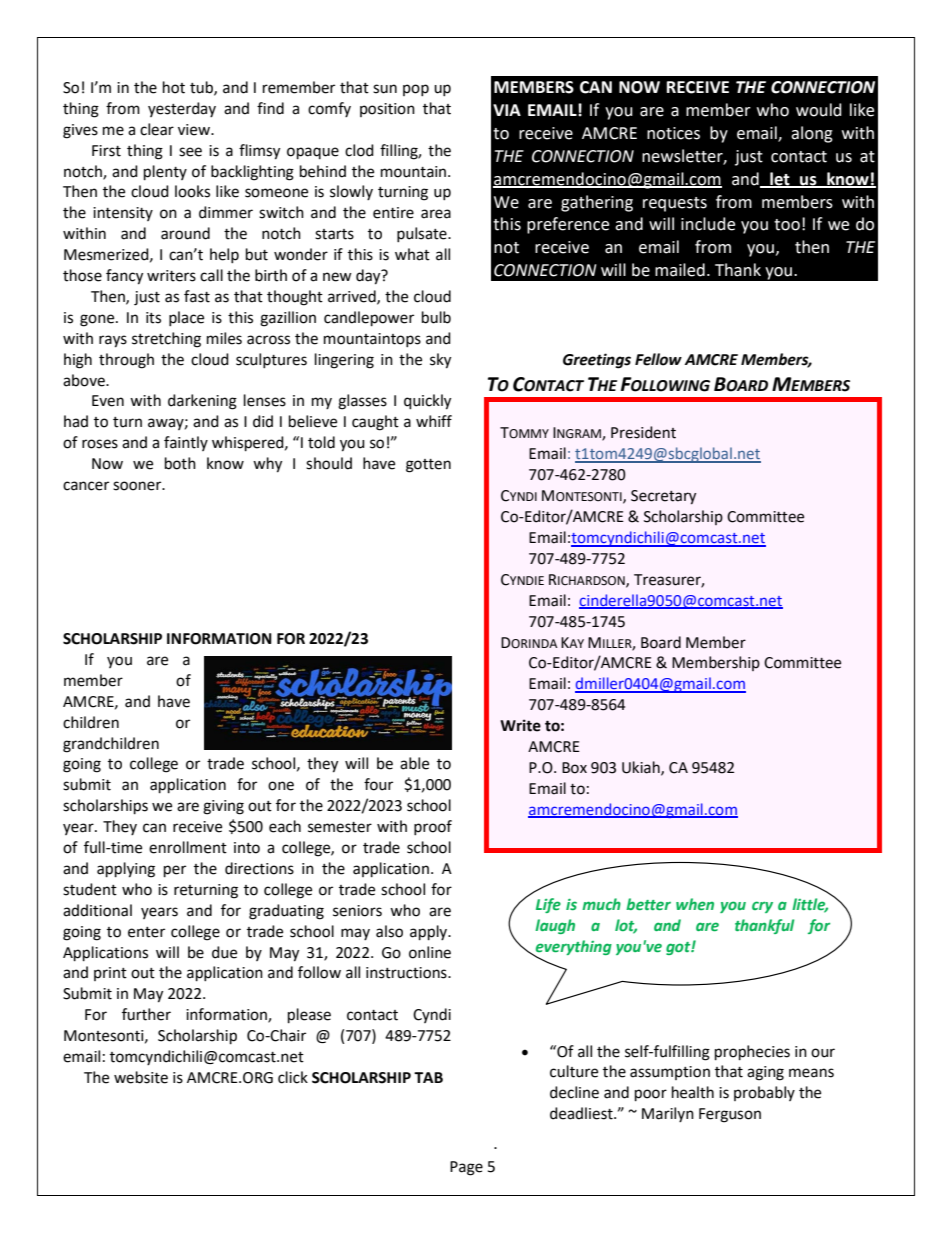  Describe the element at coordinates (138, 486) in the page. I see `sooner` at that location.
